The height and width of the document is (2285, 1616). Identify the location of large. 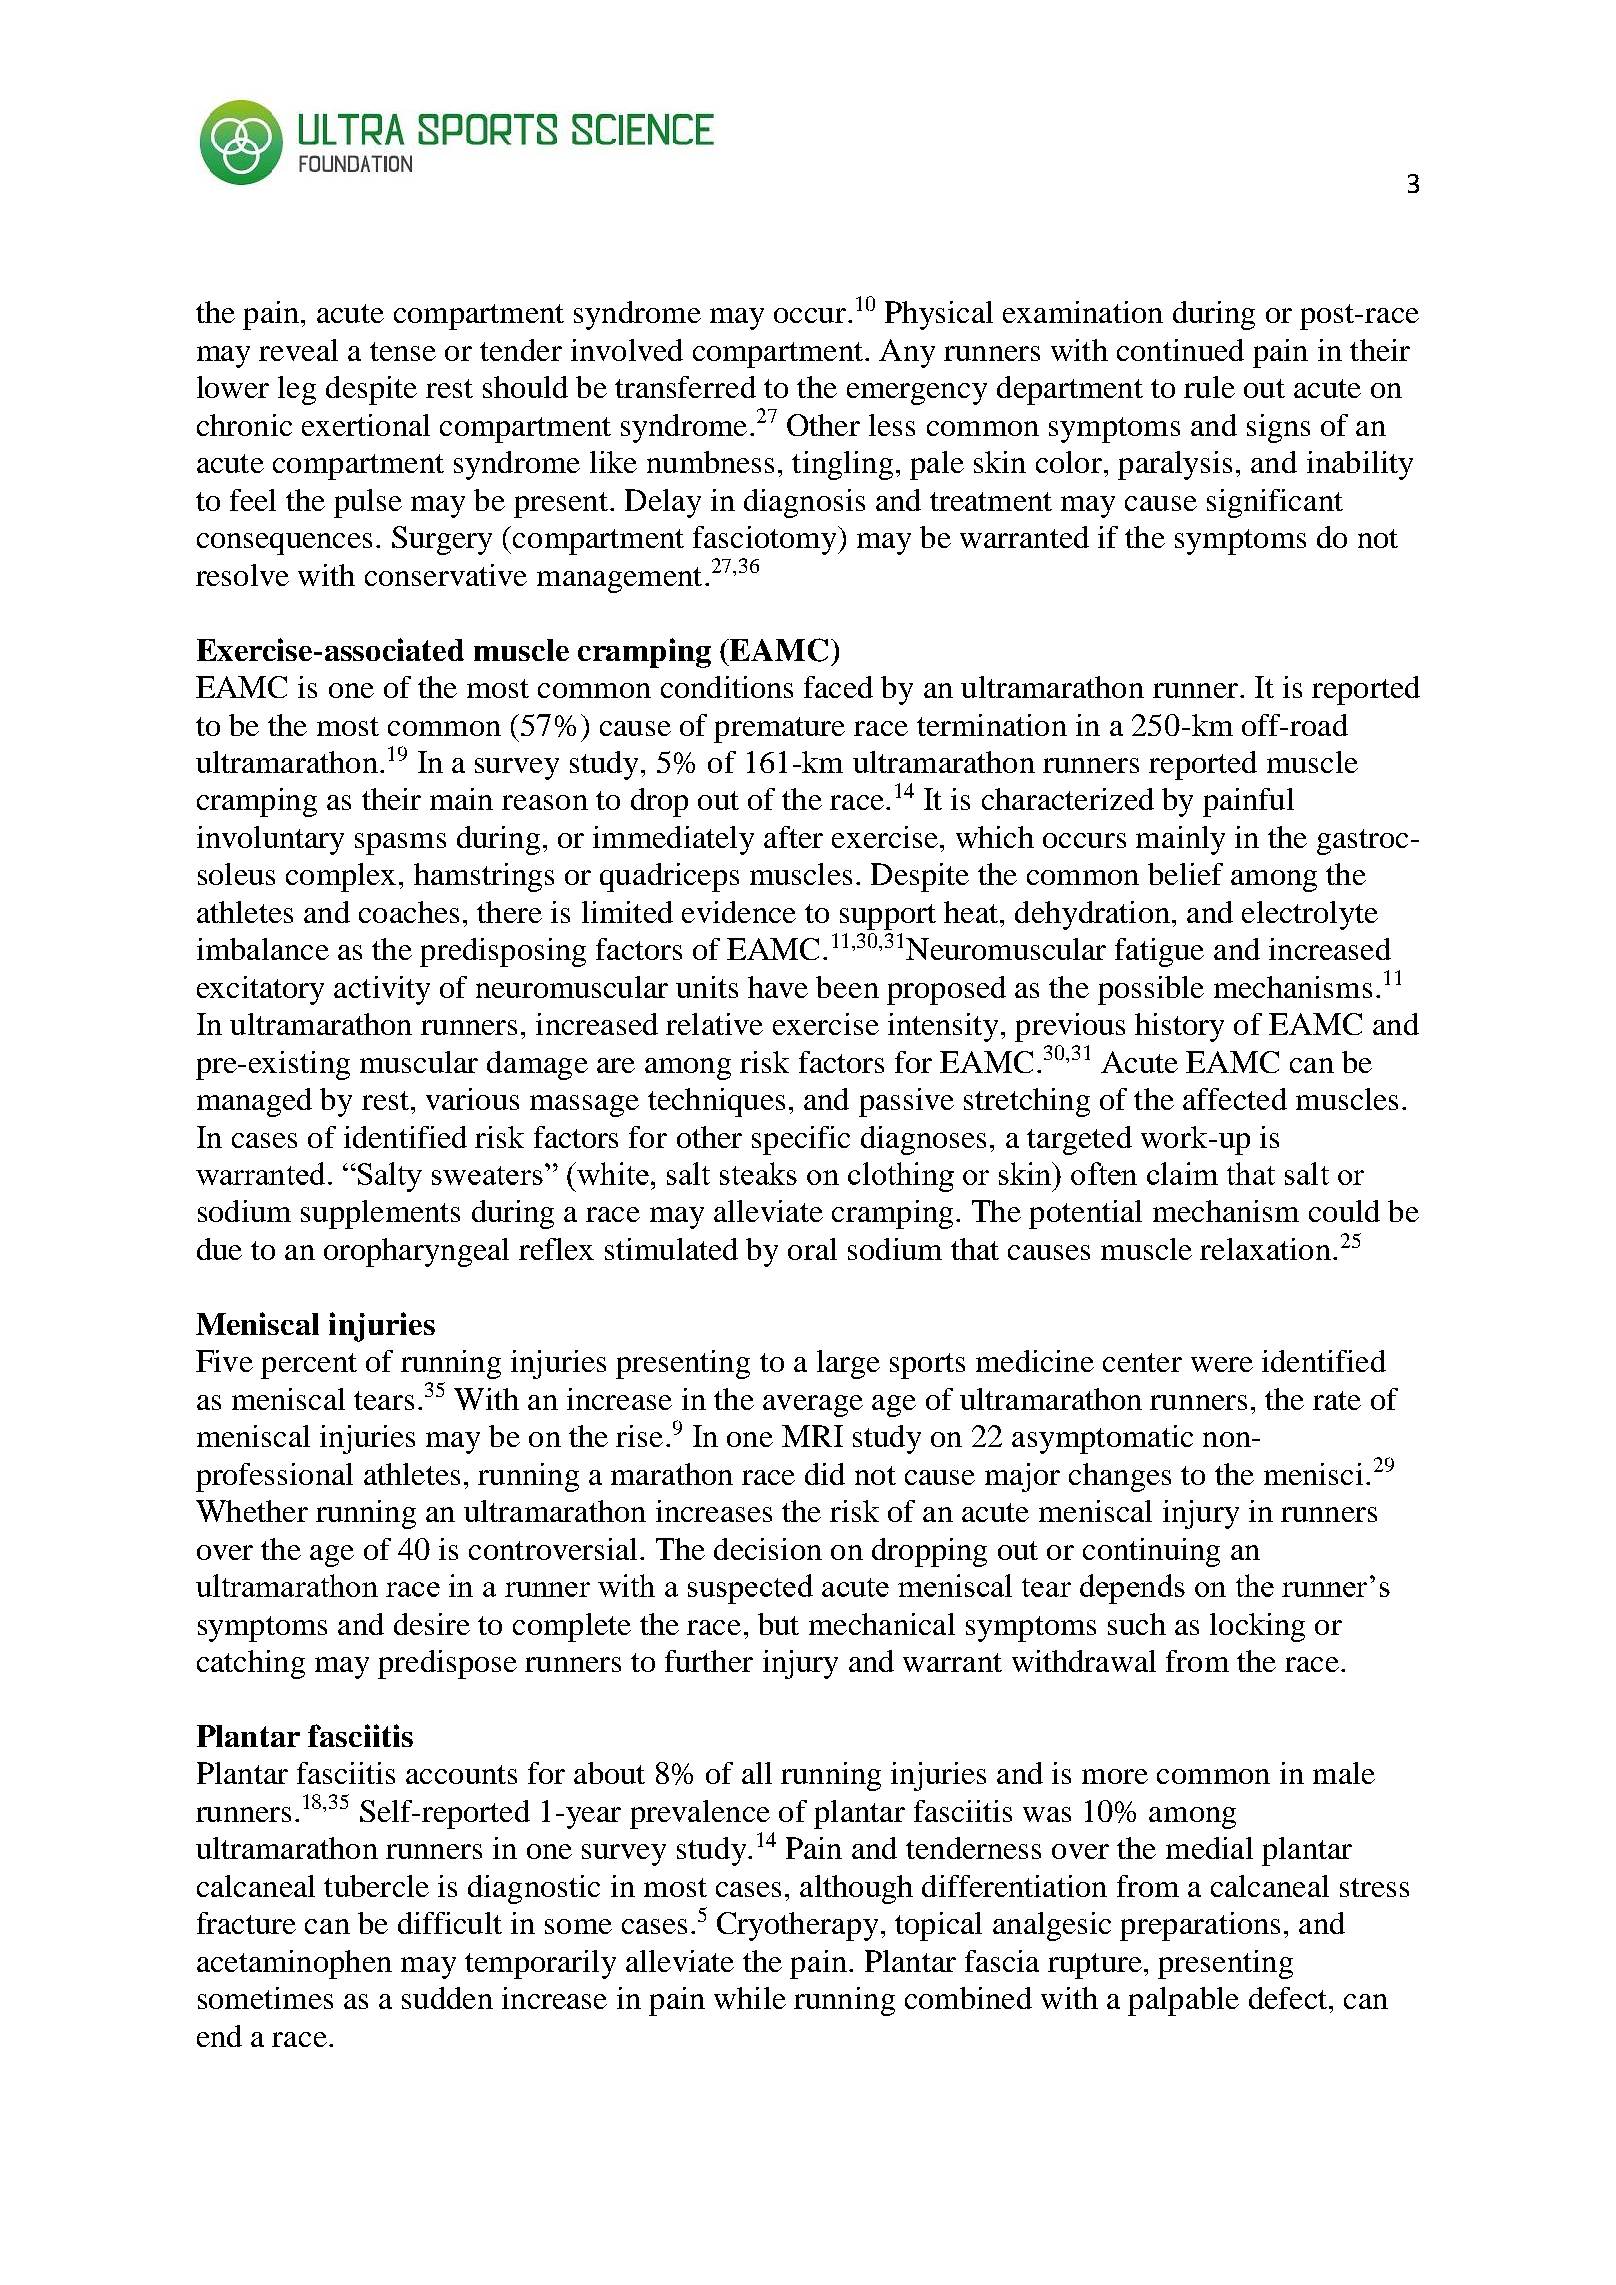
(848, 1364).
